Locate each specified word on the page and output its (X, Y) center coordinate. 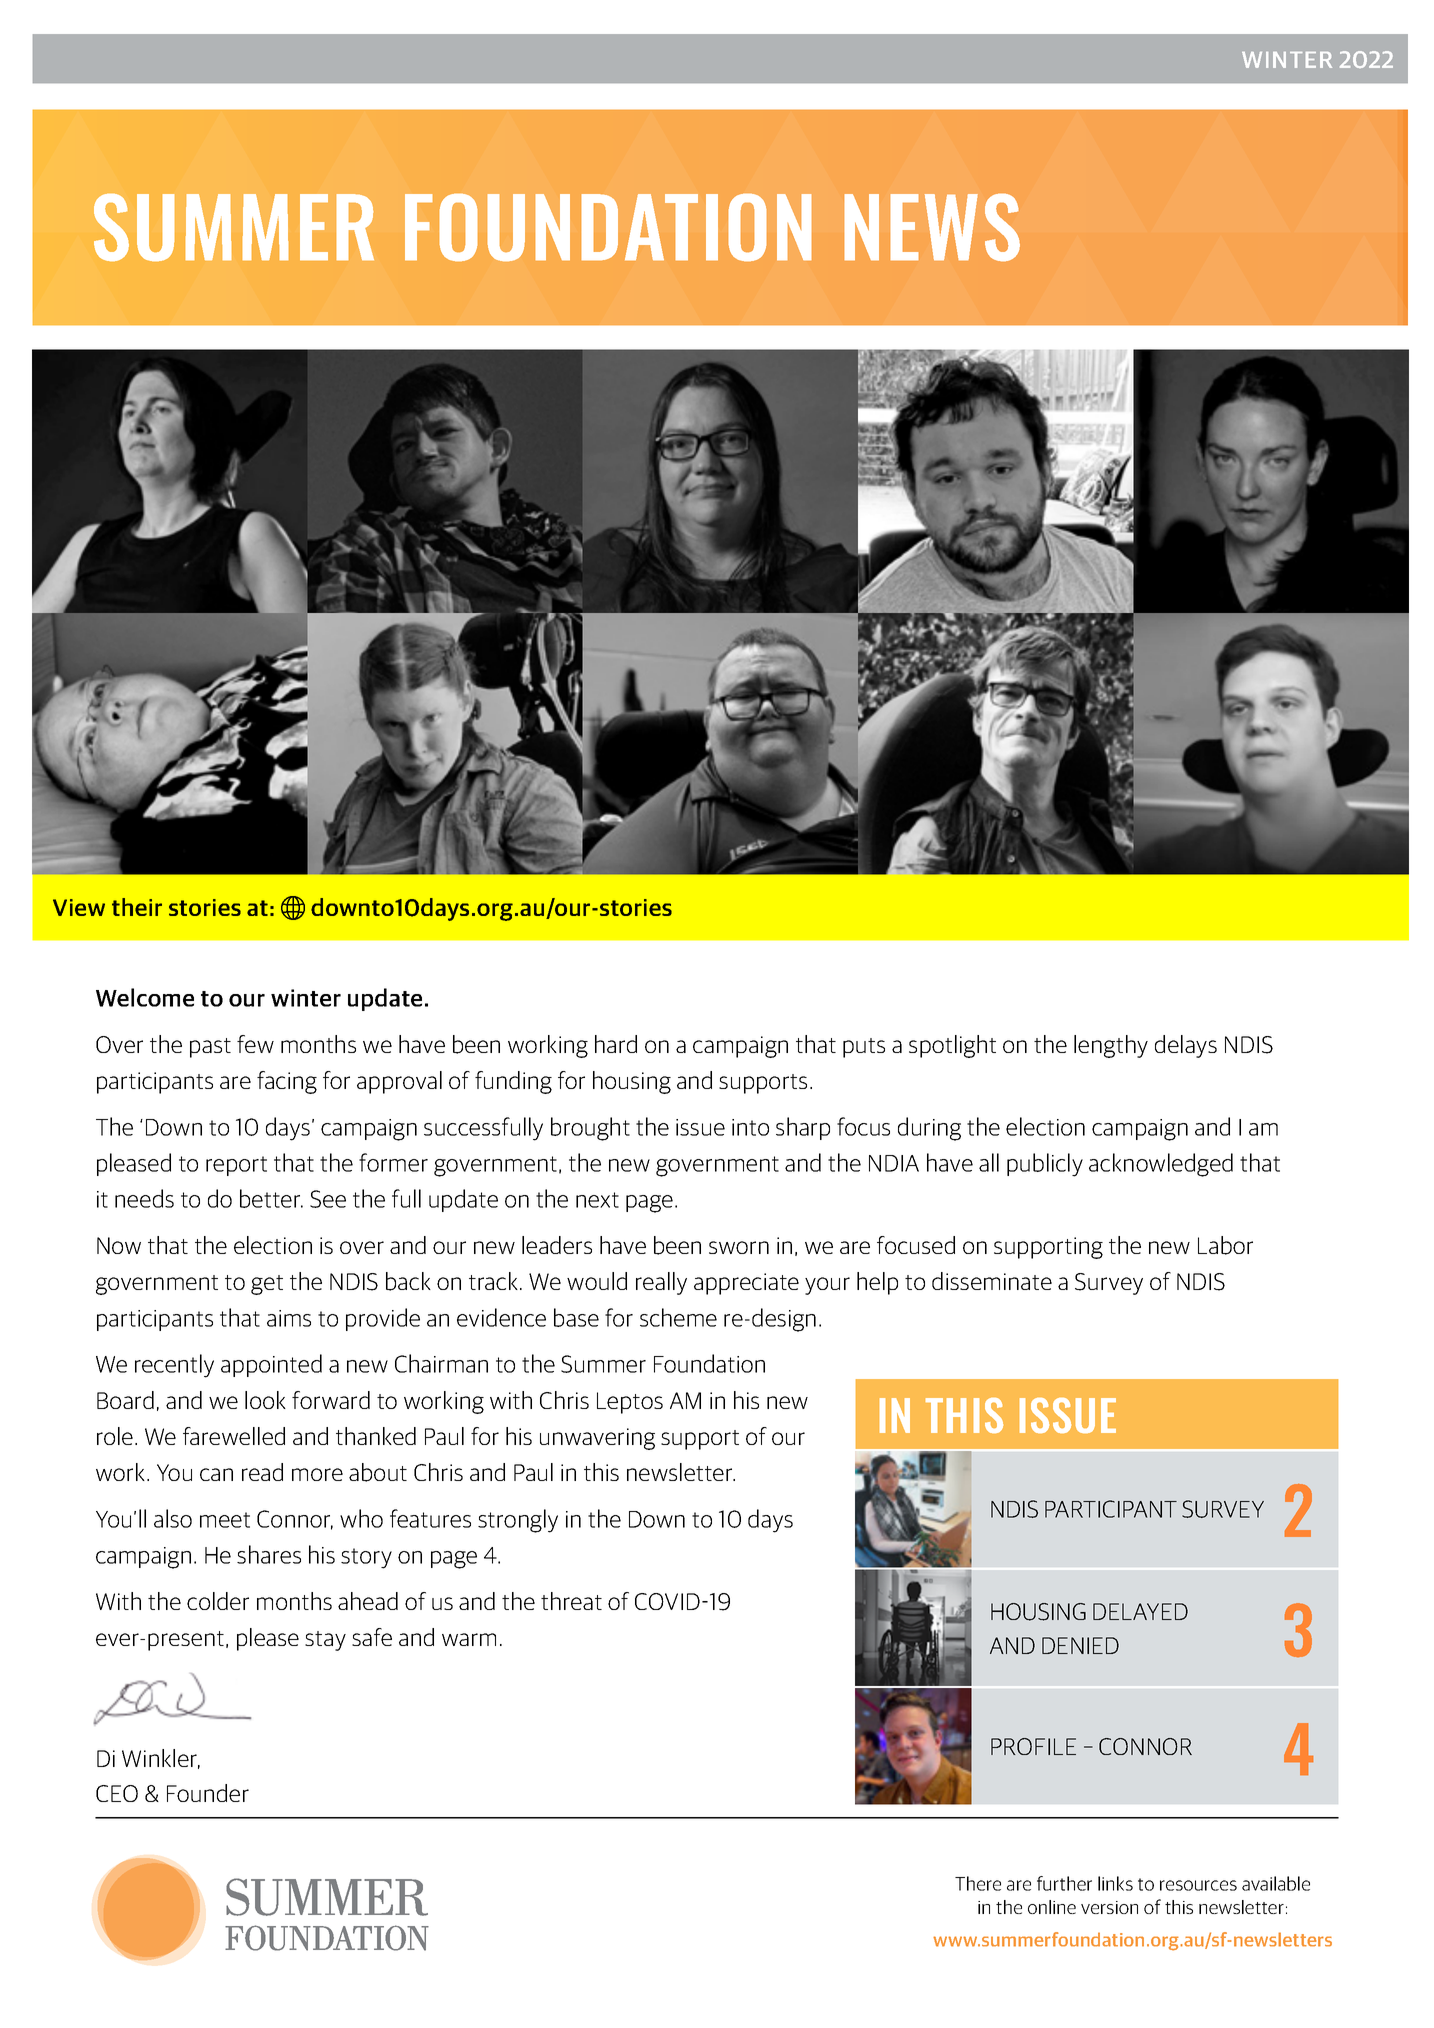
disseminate (992, 1281)
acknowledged (1161, 1165)
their (137, 907)
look (265, 1400)
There (978, 1883)
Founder (208, 1793)
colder (218, 1601)
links (1115, 1883)
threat (571, 1601)
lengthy (1111, 1046)
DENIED (1080, 1645)
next (597, 1200)
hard (616, 1044)
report (236, 1166)
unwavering (597, 1439)
